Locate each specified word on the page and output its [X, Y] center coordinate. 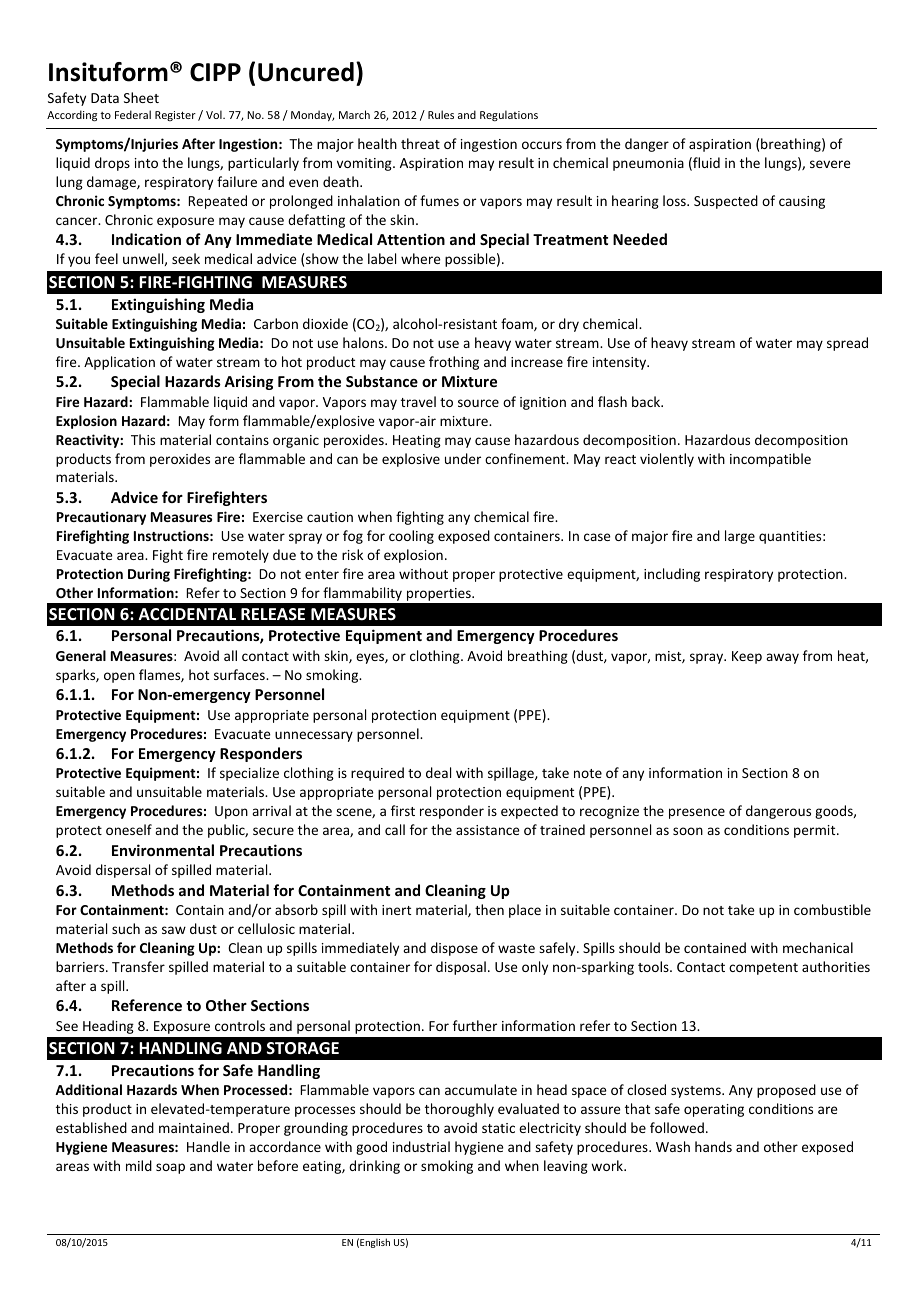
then [489, 909]
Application [119, 363]
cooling [411, 537]
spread [847, 344]
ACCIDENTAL [187, 614]
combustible [832, 909]
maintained [194, 1127]
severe [830, 164]
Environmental [163, 850]
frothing [454, 363]
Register [175, 116]
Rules [441, 114]
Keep [747, 657]
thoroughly [459, 1110]
